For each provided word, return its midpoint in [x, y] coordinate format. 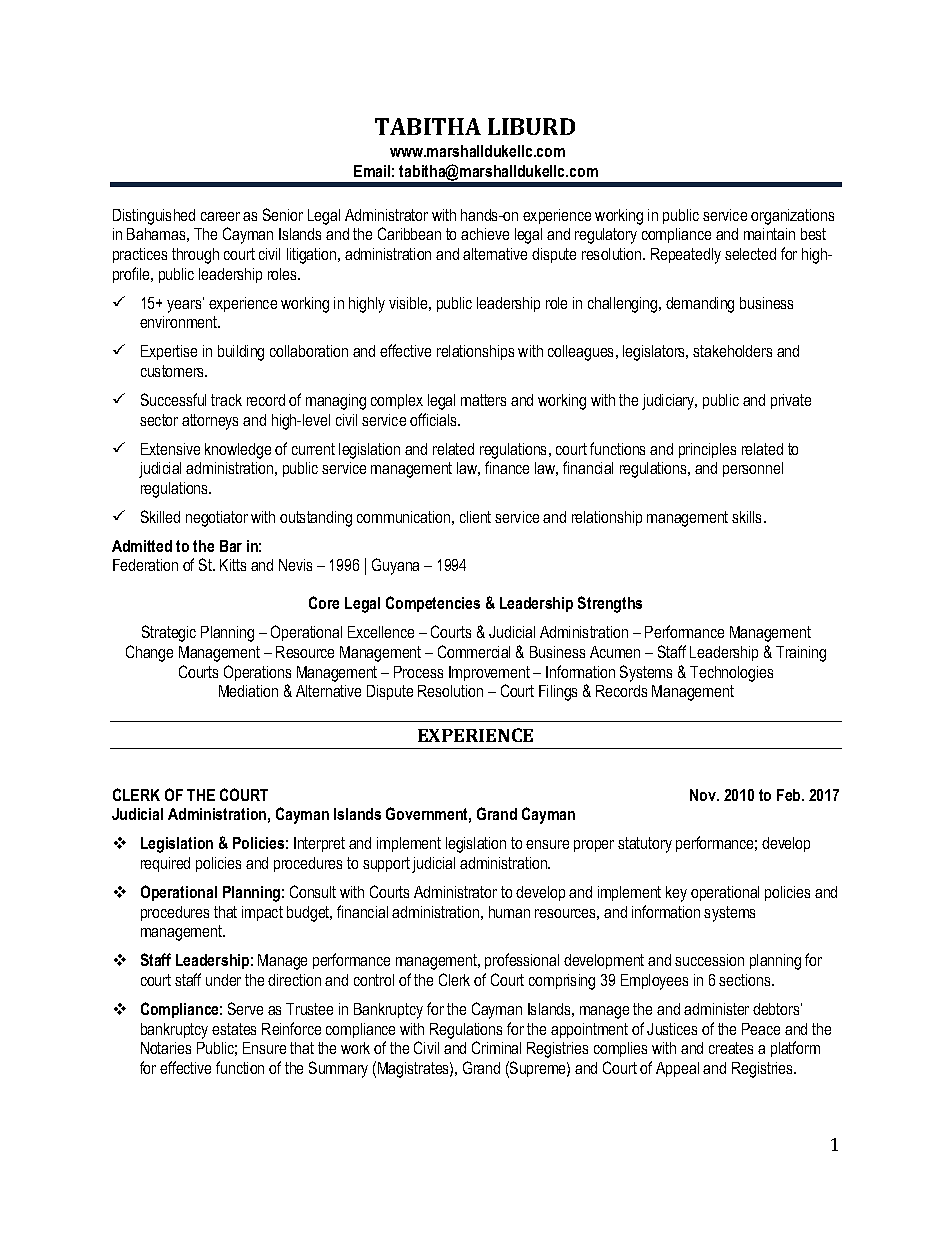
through [195, 256]
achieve [485, 234]
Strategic [169, 633]
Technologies [731, 674]
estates [234, 1029]
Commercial [474, 651]
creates [731, 1048]
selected [750, 254]
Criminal [496, 1047]
